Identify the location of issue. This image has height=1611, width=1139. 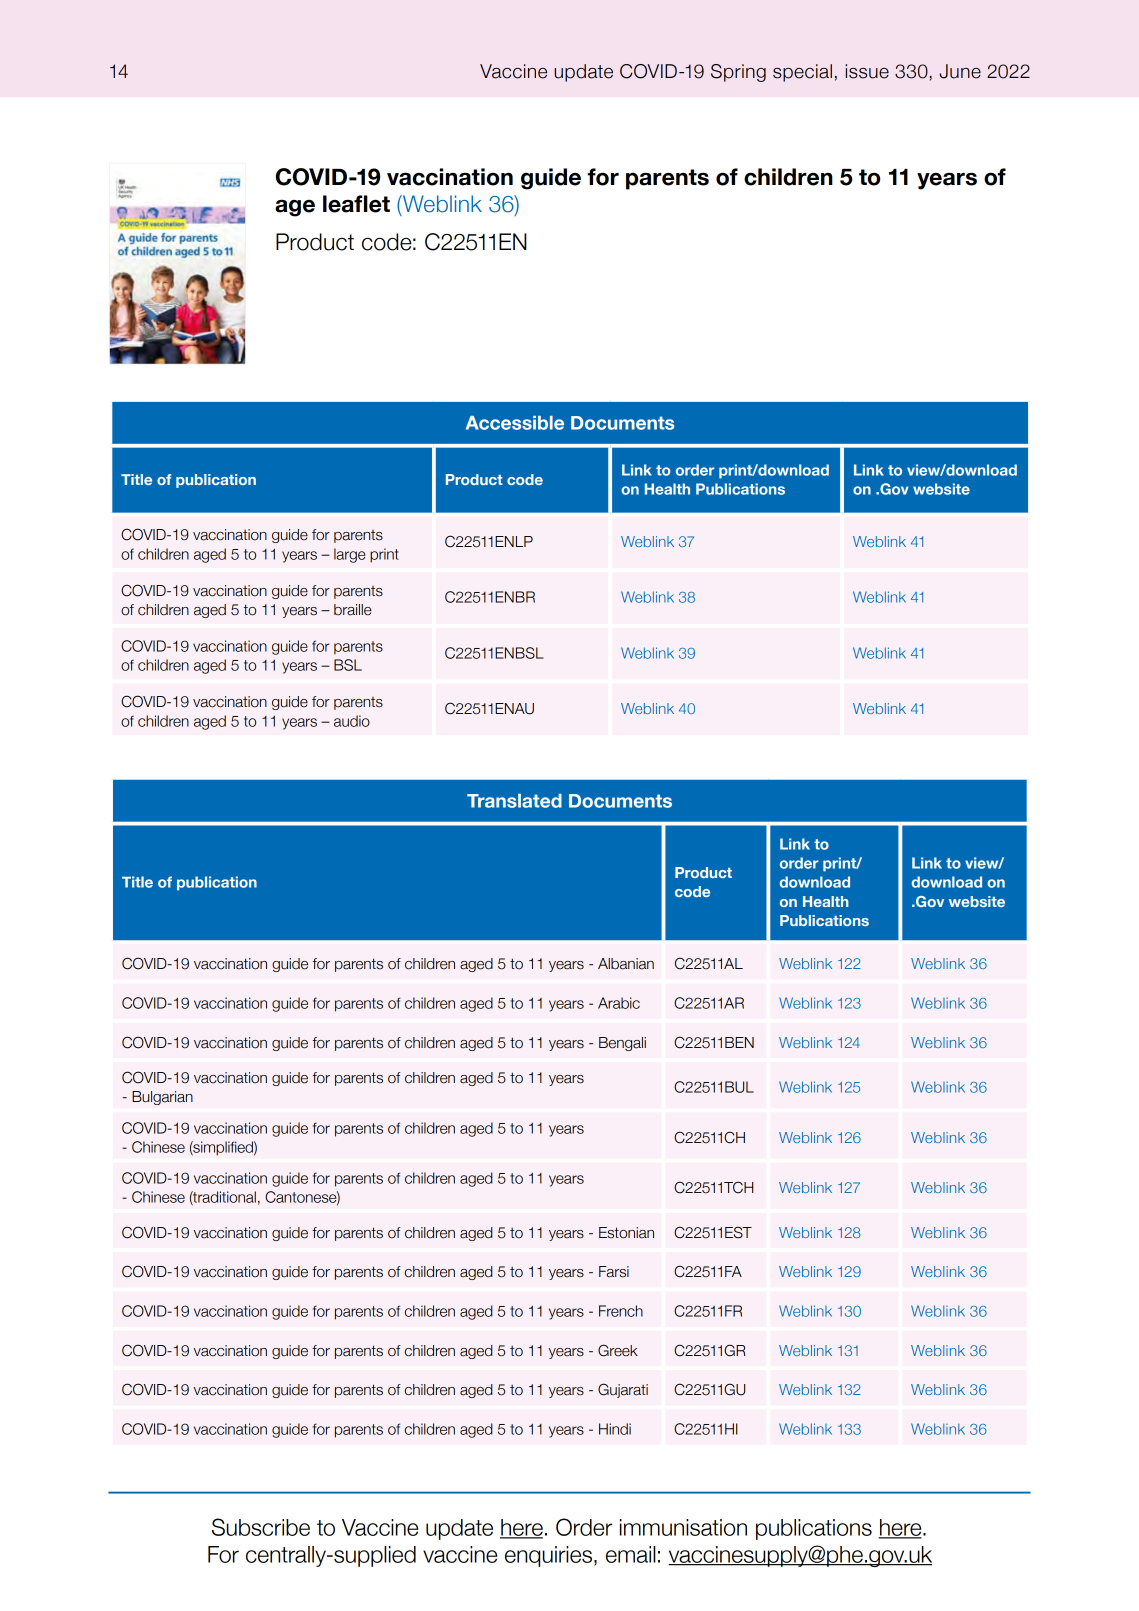
(867, 71).
